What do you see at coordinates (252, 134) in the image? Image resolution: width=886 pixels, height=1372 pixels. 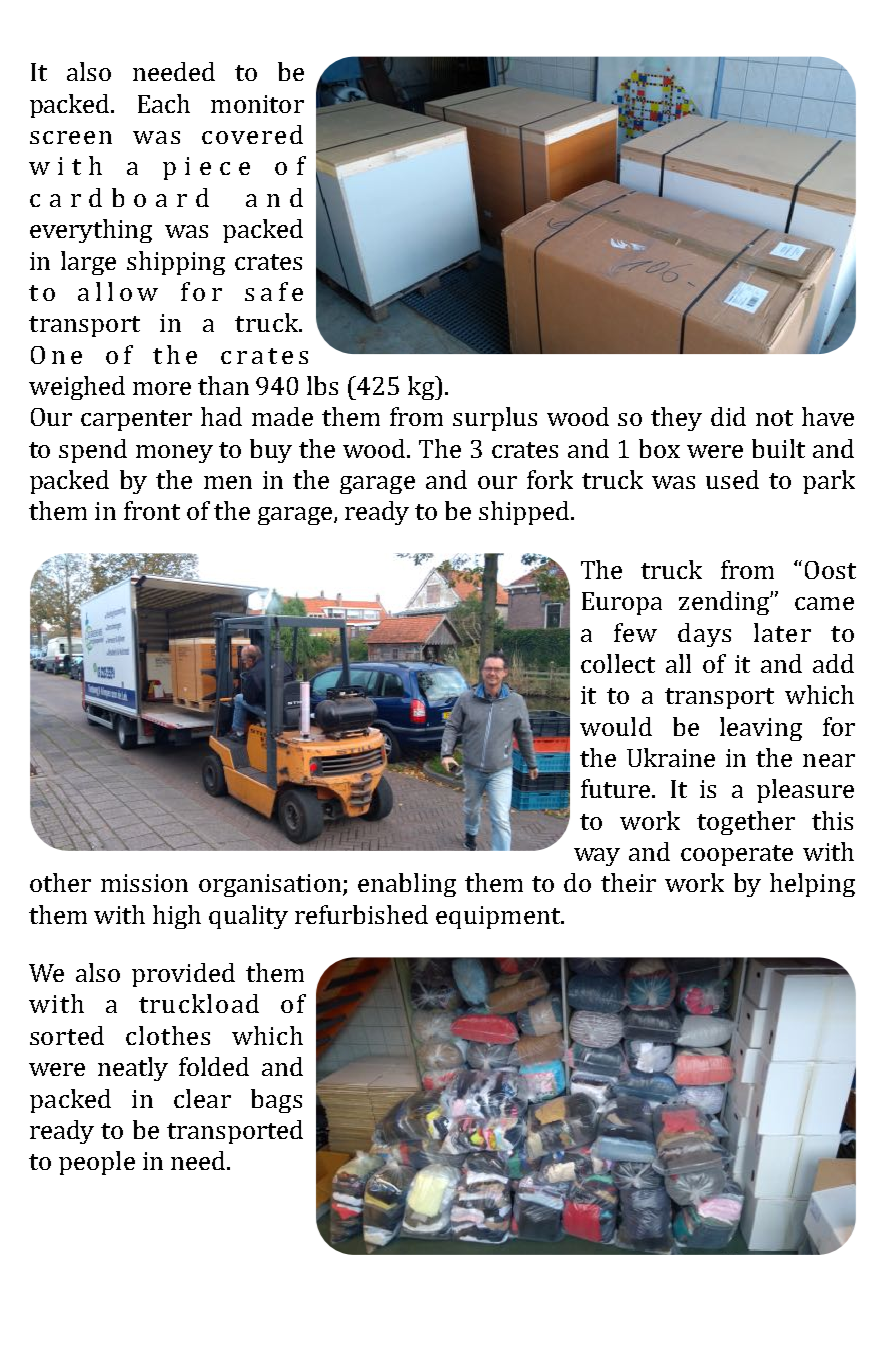 I see `covered` at bounding box center [252, 134].
